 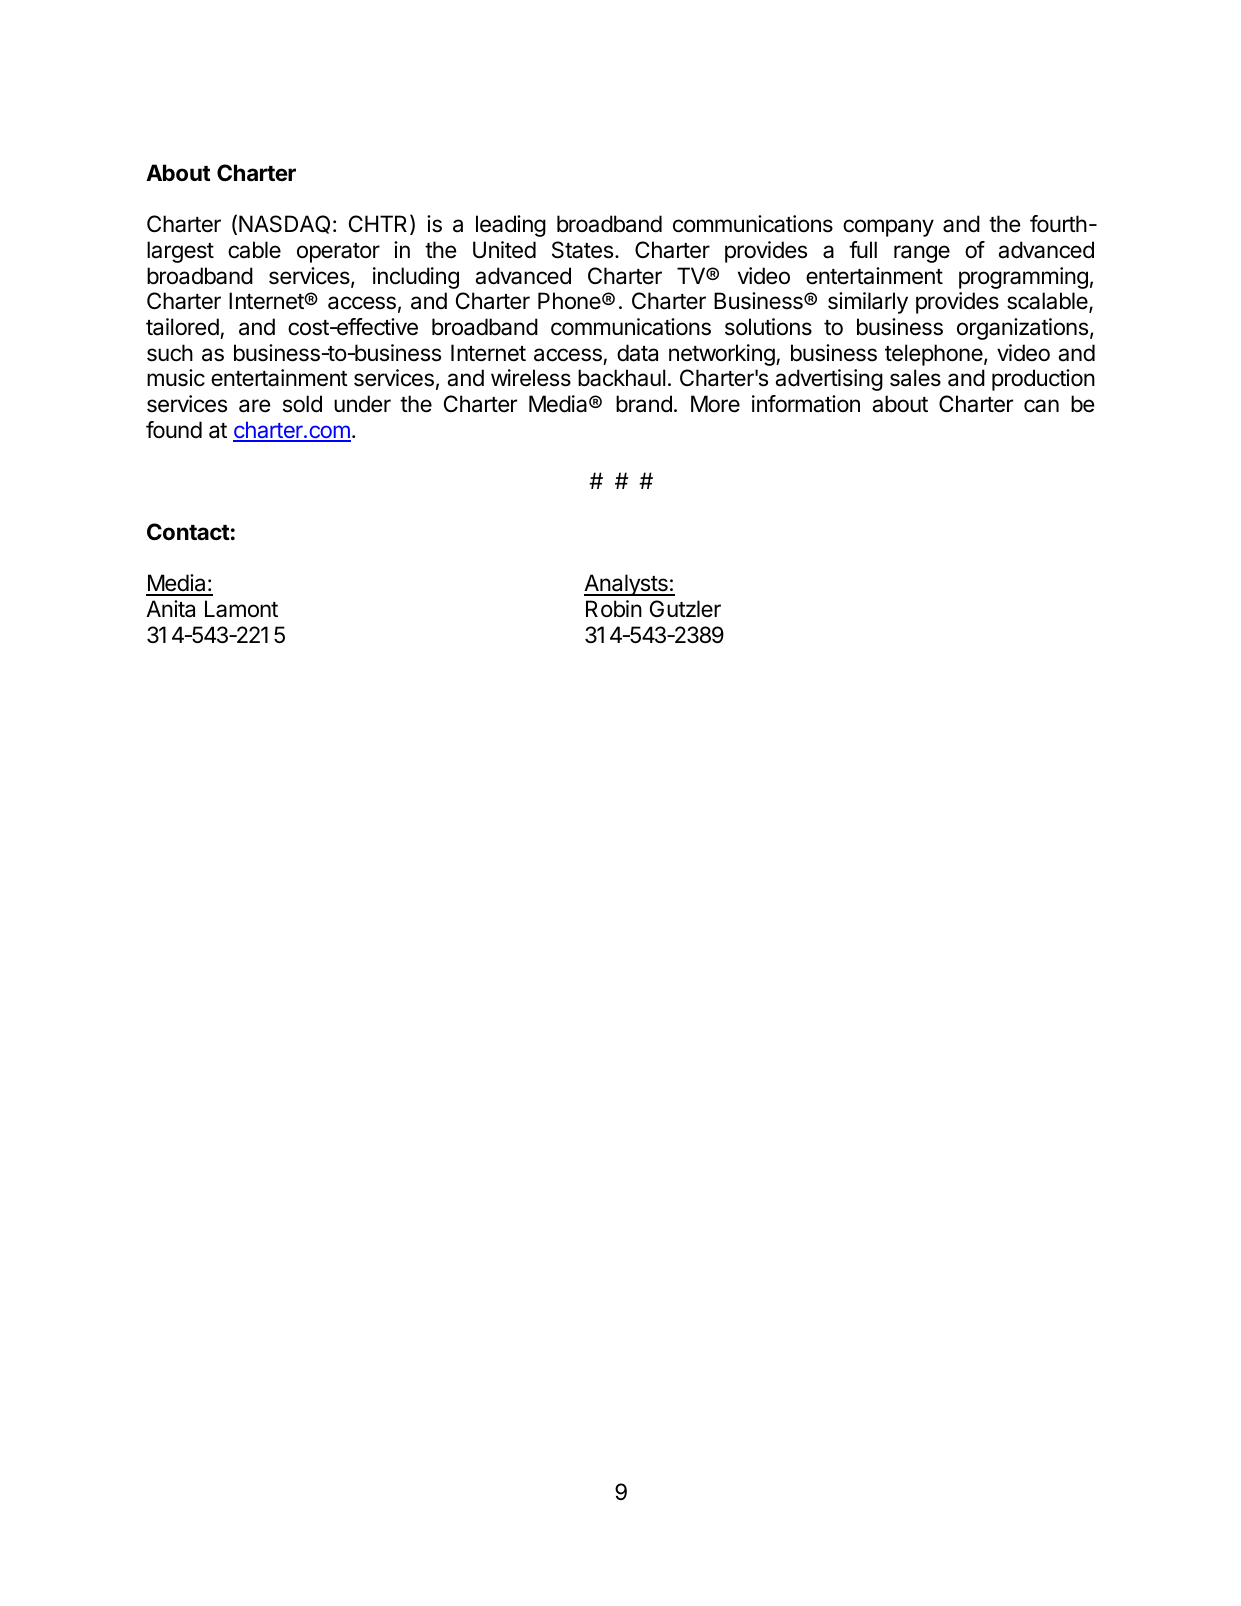 I want to click on can, so click(x=1041, y=406).
